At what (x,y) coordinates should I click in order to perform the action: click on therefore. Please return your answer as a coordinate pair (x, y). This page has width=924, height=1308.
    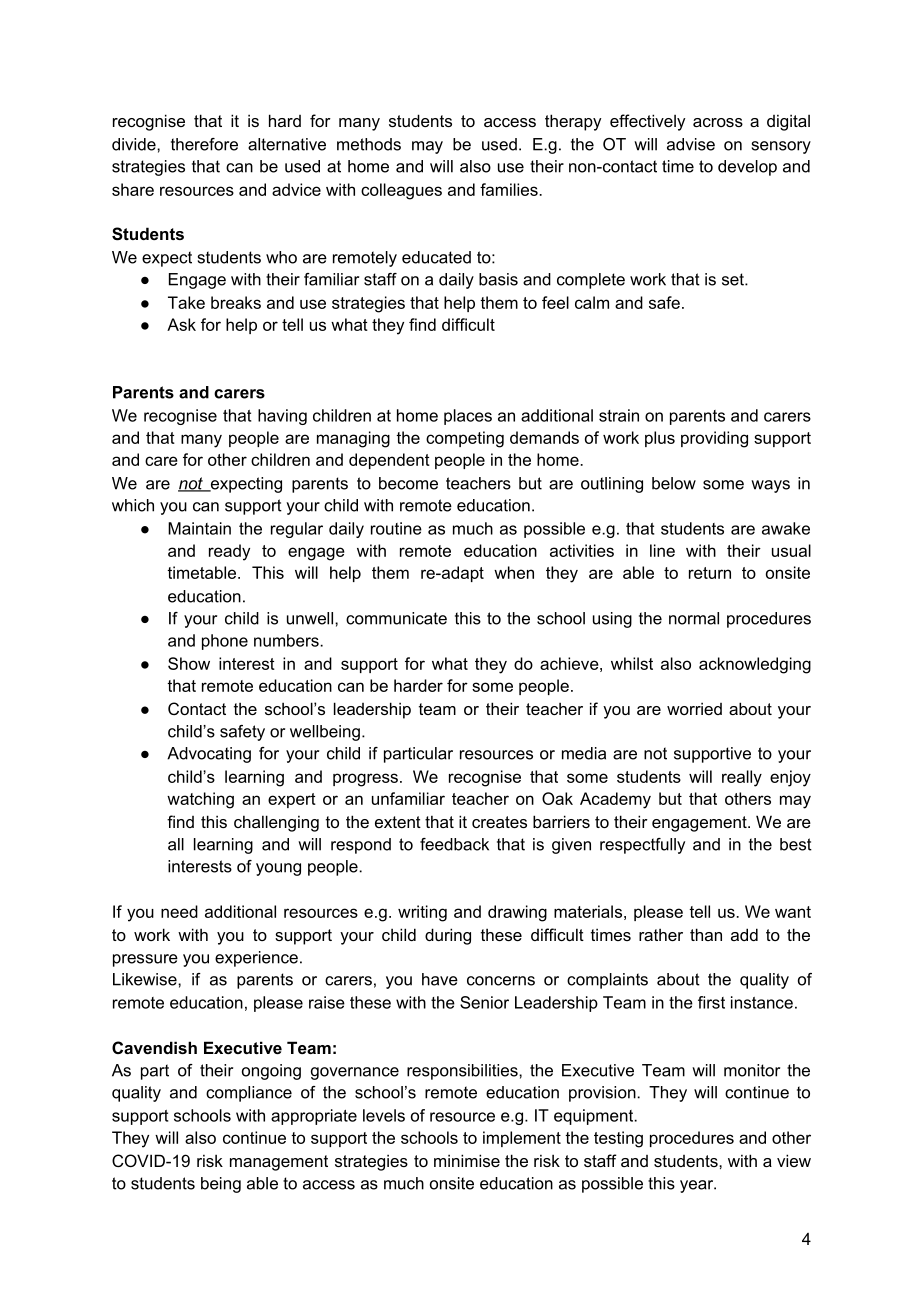
    Looking at the image, I should click on (204, 144).
